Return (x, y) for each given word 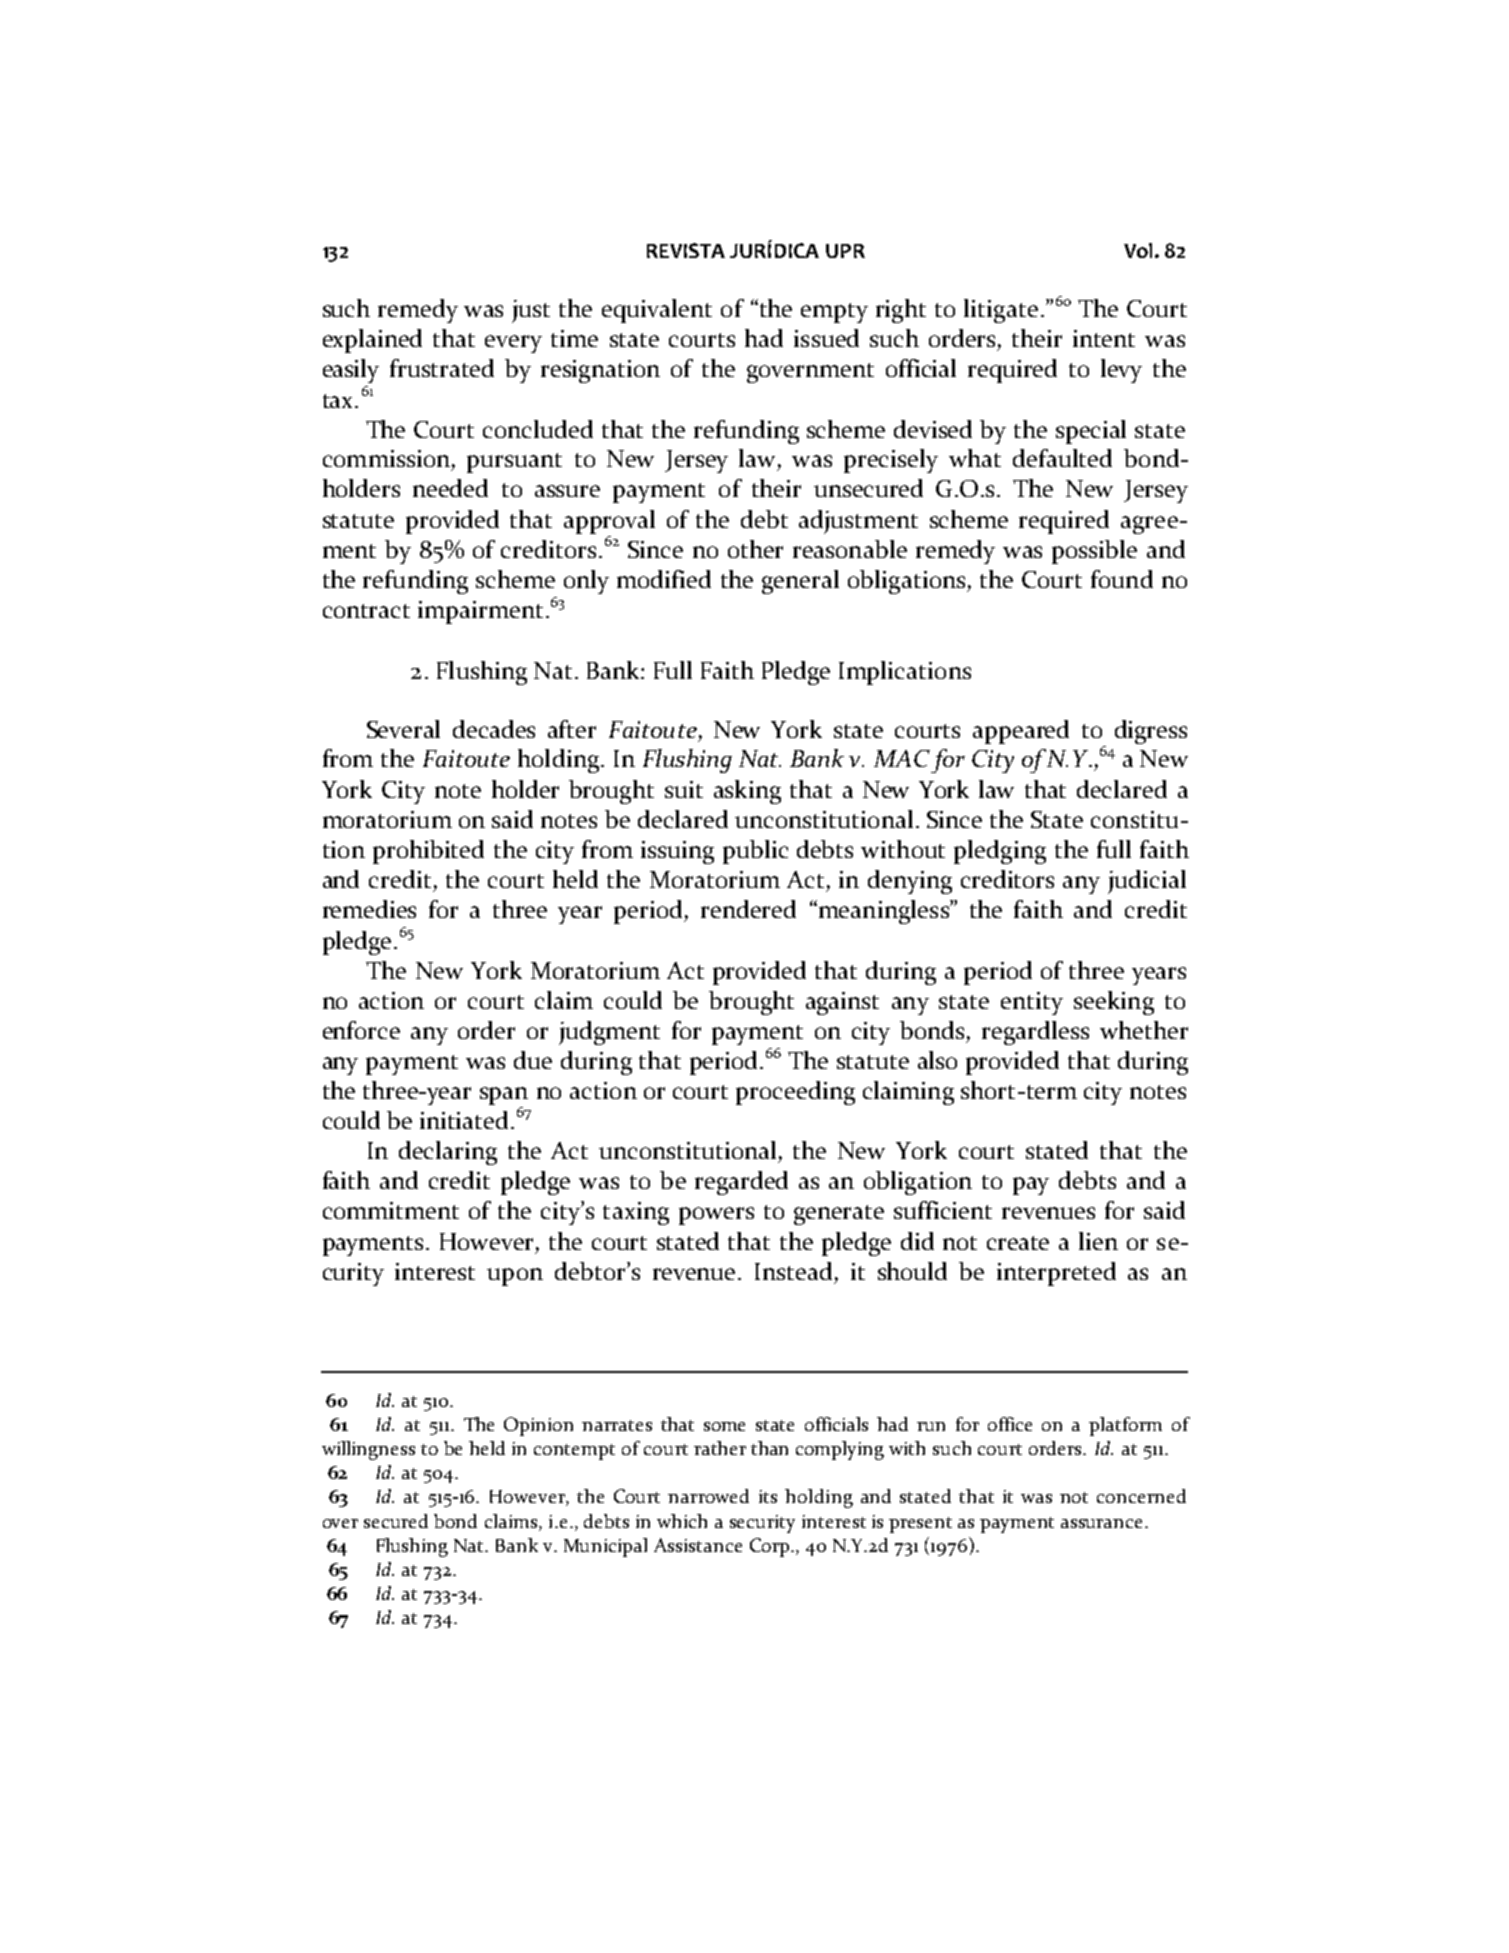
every (513, 344)
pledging (1000, 852)
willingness (368, 1450)
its (768, 1496)
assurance (1103, 1523)
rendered (748, 909)
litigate (1001, 311)
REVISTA (686, 250)
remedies (369, 909)
